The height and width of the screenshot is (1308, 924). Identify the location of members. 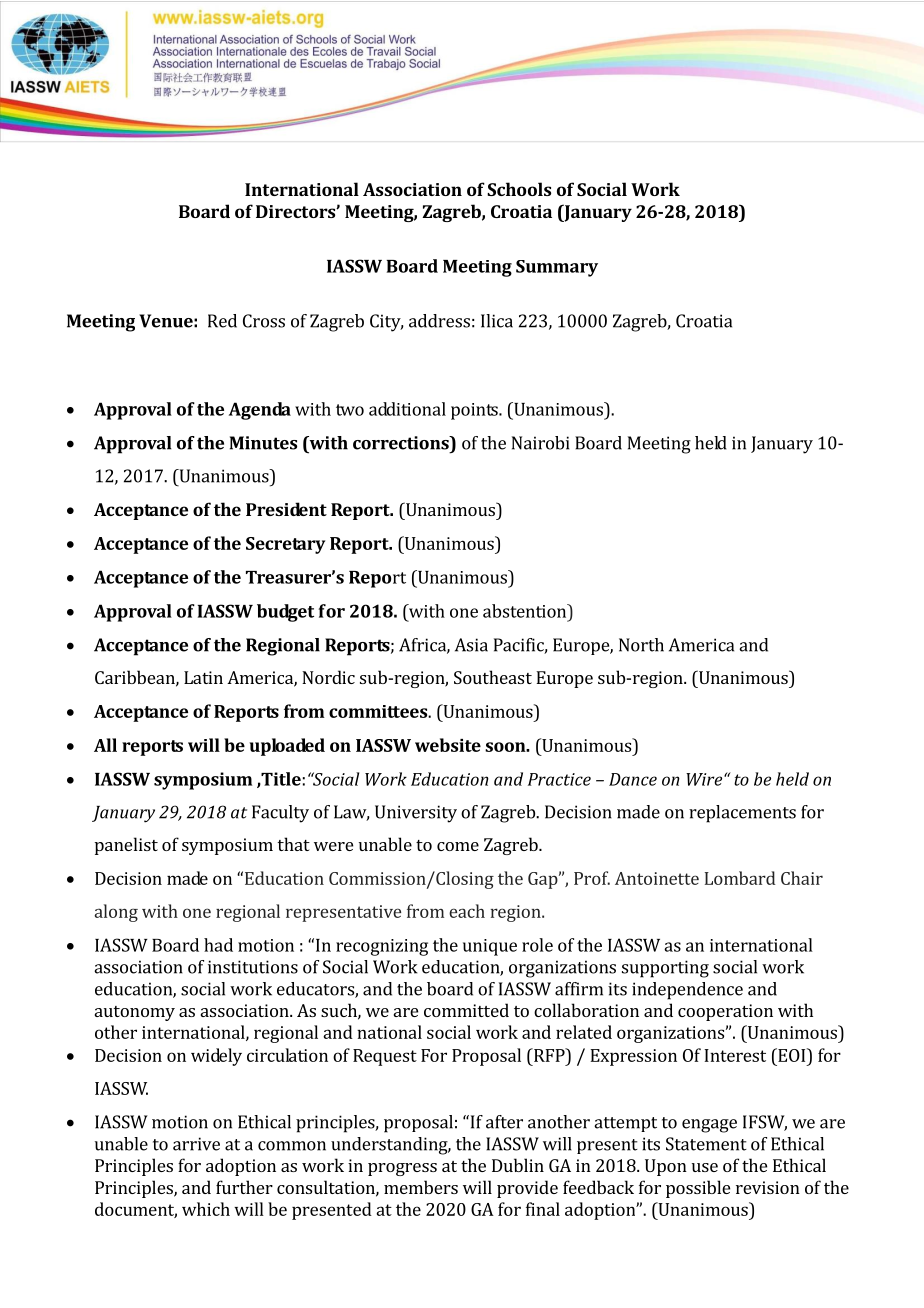
(421, 1187).
